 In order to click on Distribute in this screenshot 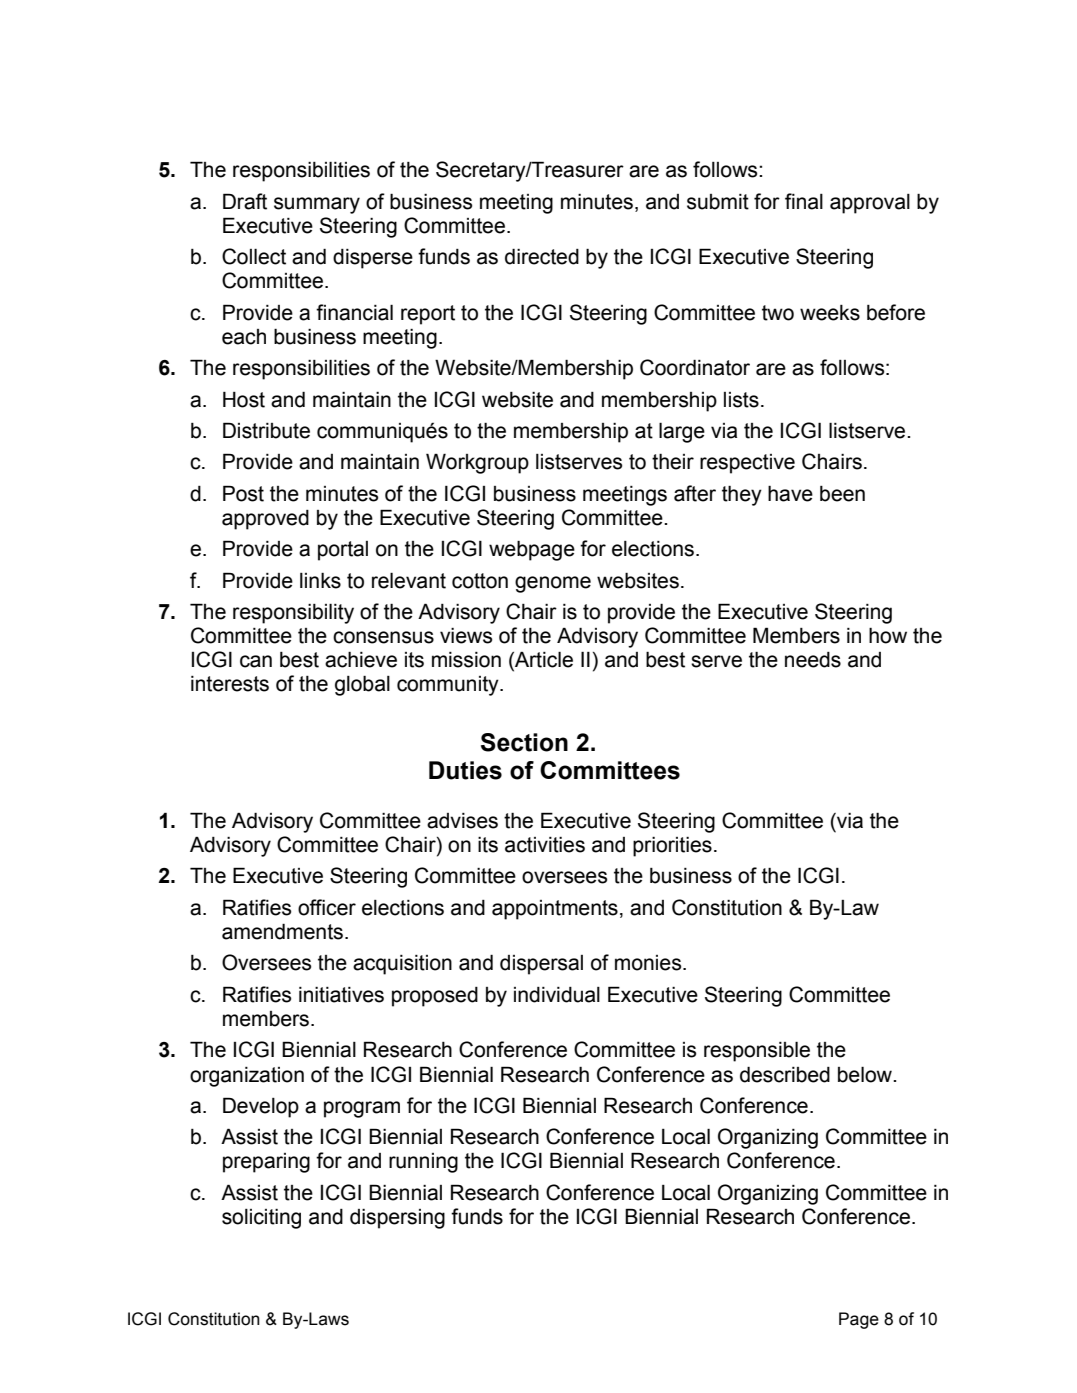, I will do `click(266, 430)`.
